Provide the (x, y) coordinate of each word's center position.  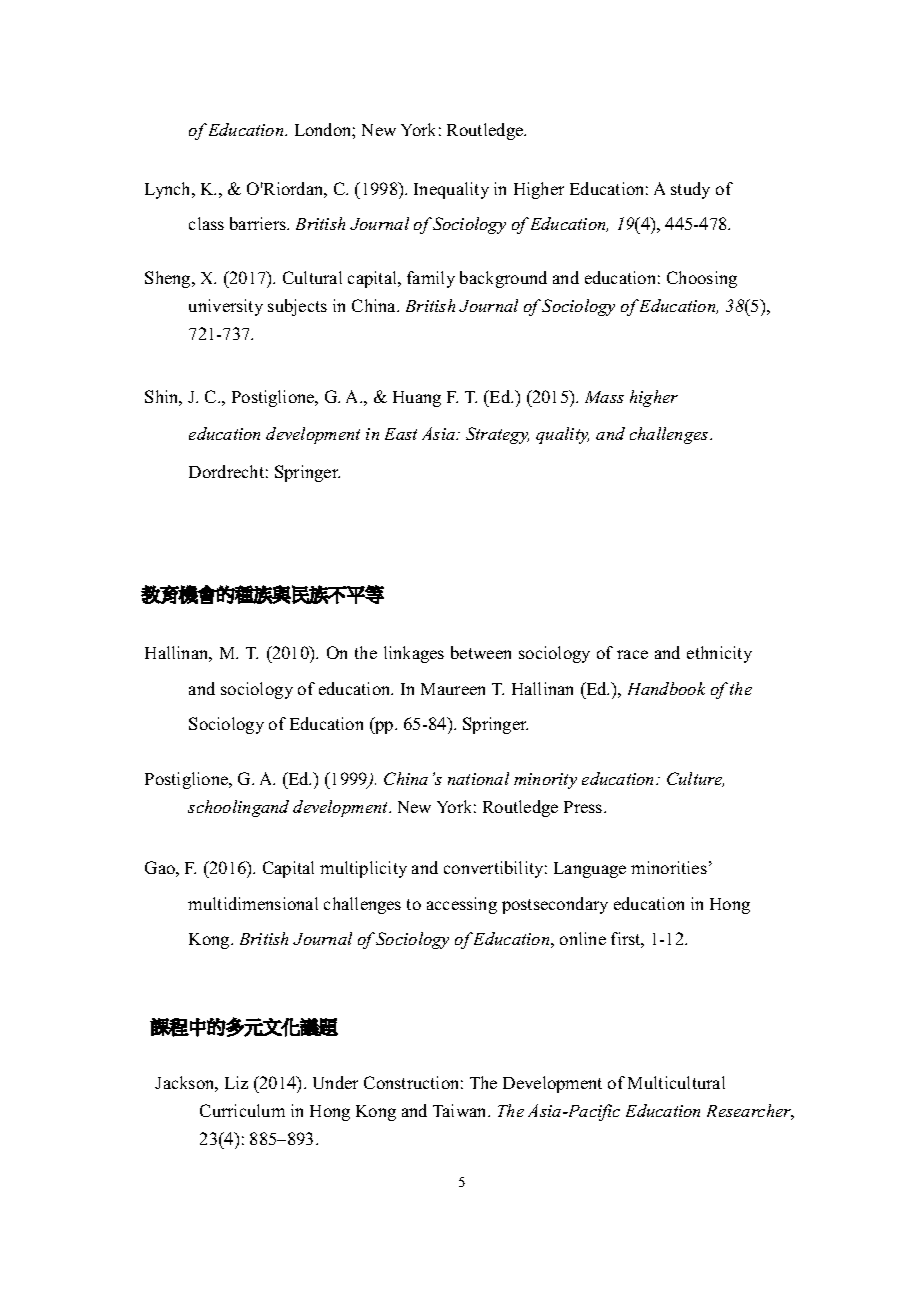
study (690, 190)
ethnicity (719, 654)
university (226, 307)
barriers (259, 223)
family (431, 279)
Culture (695, 779)
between (481, 652)
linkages (414, 654)
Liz (236, 1082)
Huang (417, 399)
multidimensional (253, 903)
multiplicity (363, 869)
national (478, 778)
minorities (669, 867)
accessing (462, 905)
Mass (604, 397)
